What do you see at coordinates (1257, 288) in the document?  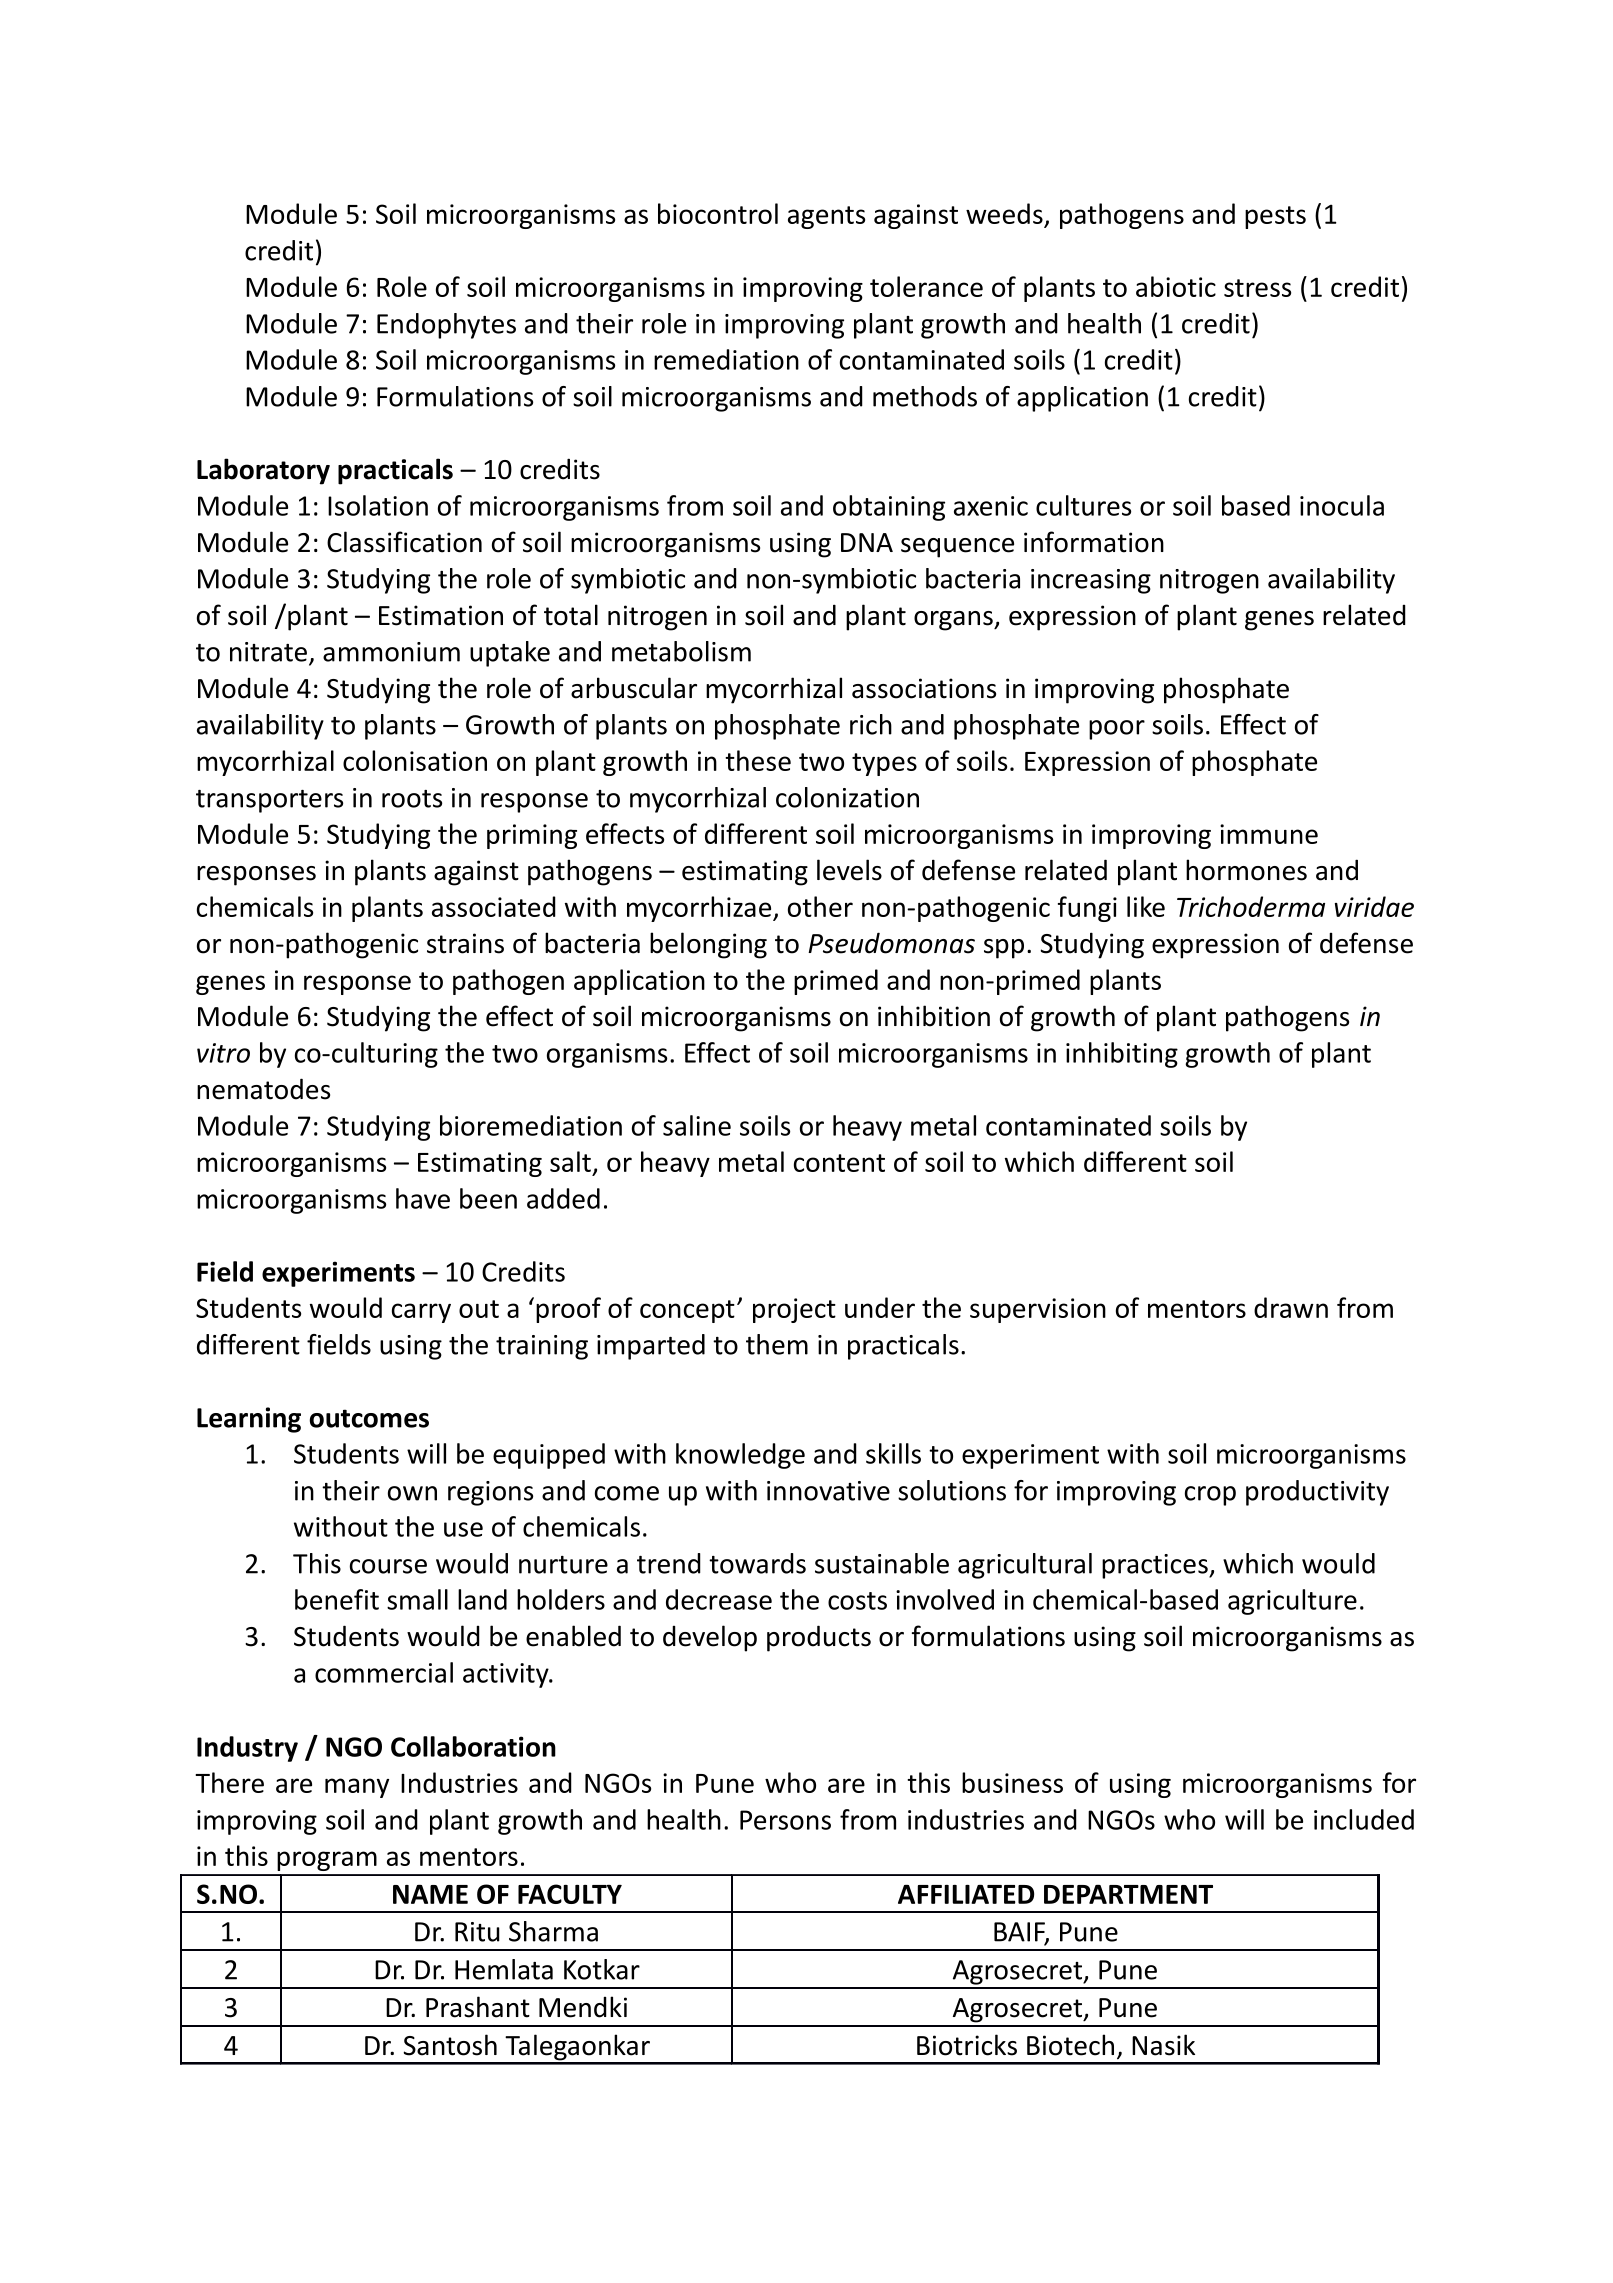 I see `stress` at bounding box center [1257, 288].
